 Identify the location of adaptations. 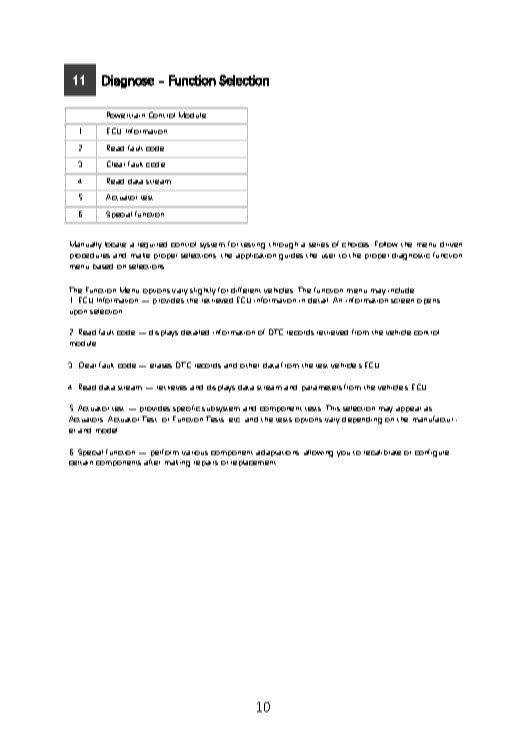
(277, 453).
